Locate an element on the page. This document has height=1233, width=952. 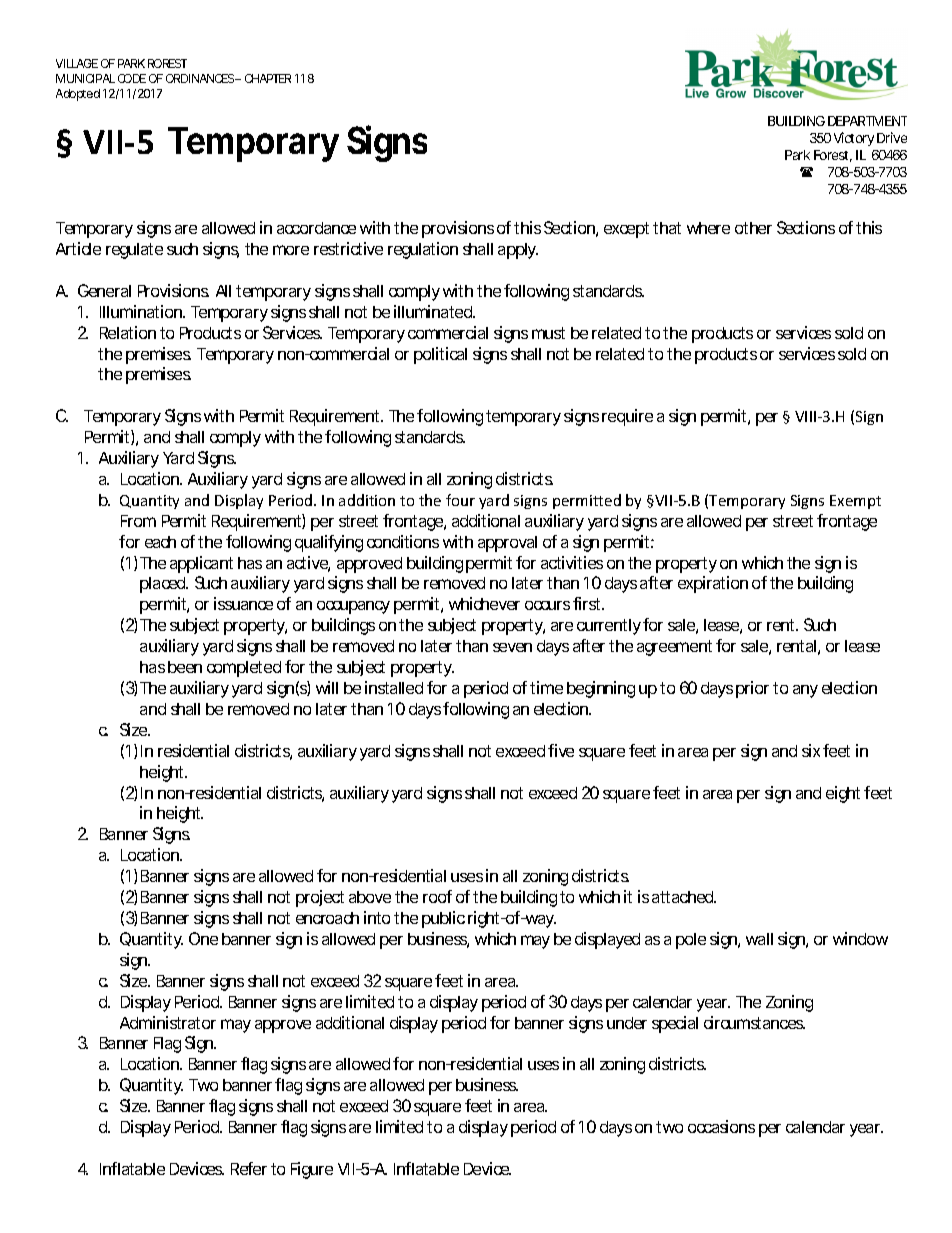
placed is located at coordinates (164, 585).
